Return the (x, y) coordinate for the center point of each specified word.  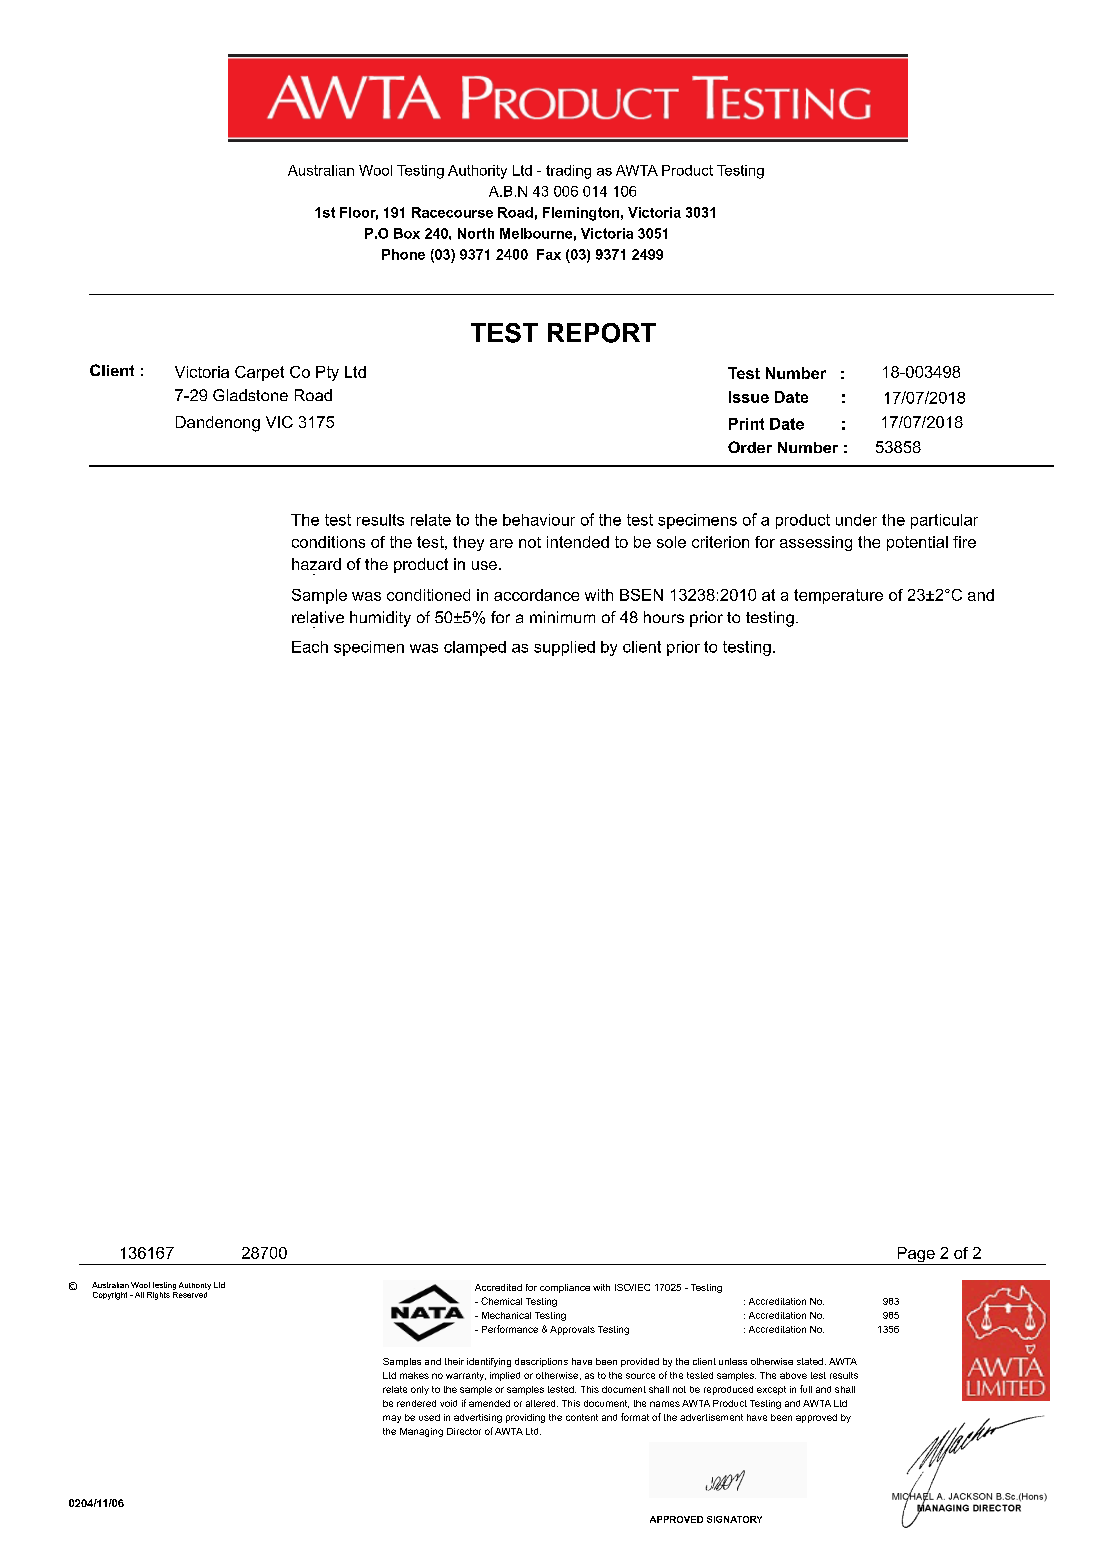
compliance (565, 1288)
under (856, 520)
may (392, 1419)
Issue (749, 397)
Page (916, 1256)
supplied (564, 648)
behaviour (539, 520)
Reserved (191, 1293)
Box (407, 233)
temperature (838, 596)
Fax (549, 254)
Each (310, 647)
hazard (316, 564)
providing (525, 1418)
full (806, 1389)
